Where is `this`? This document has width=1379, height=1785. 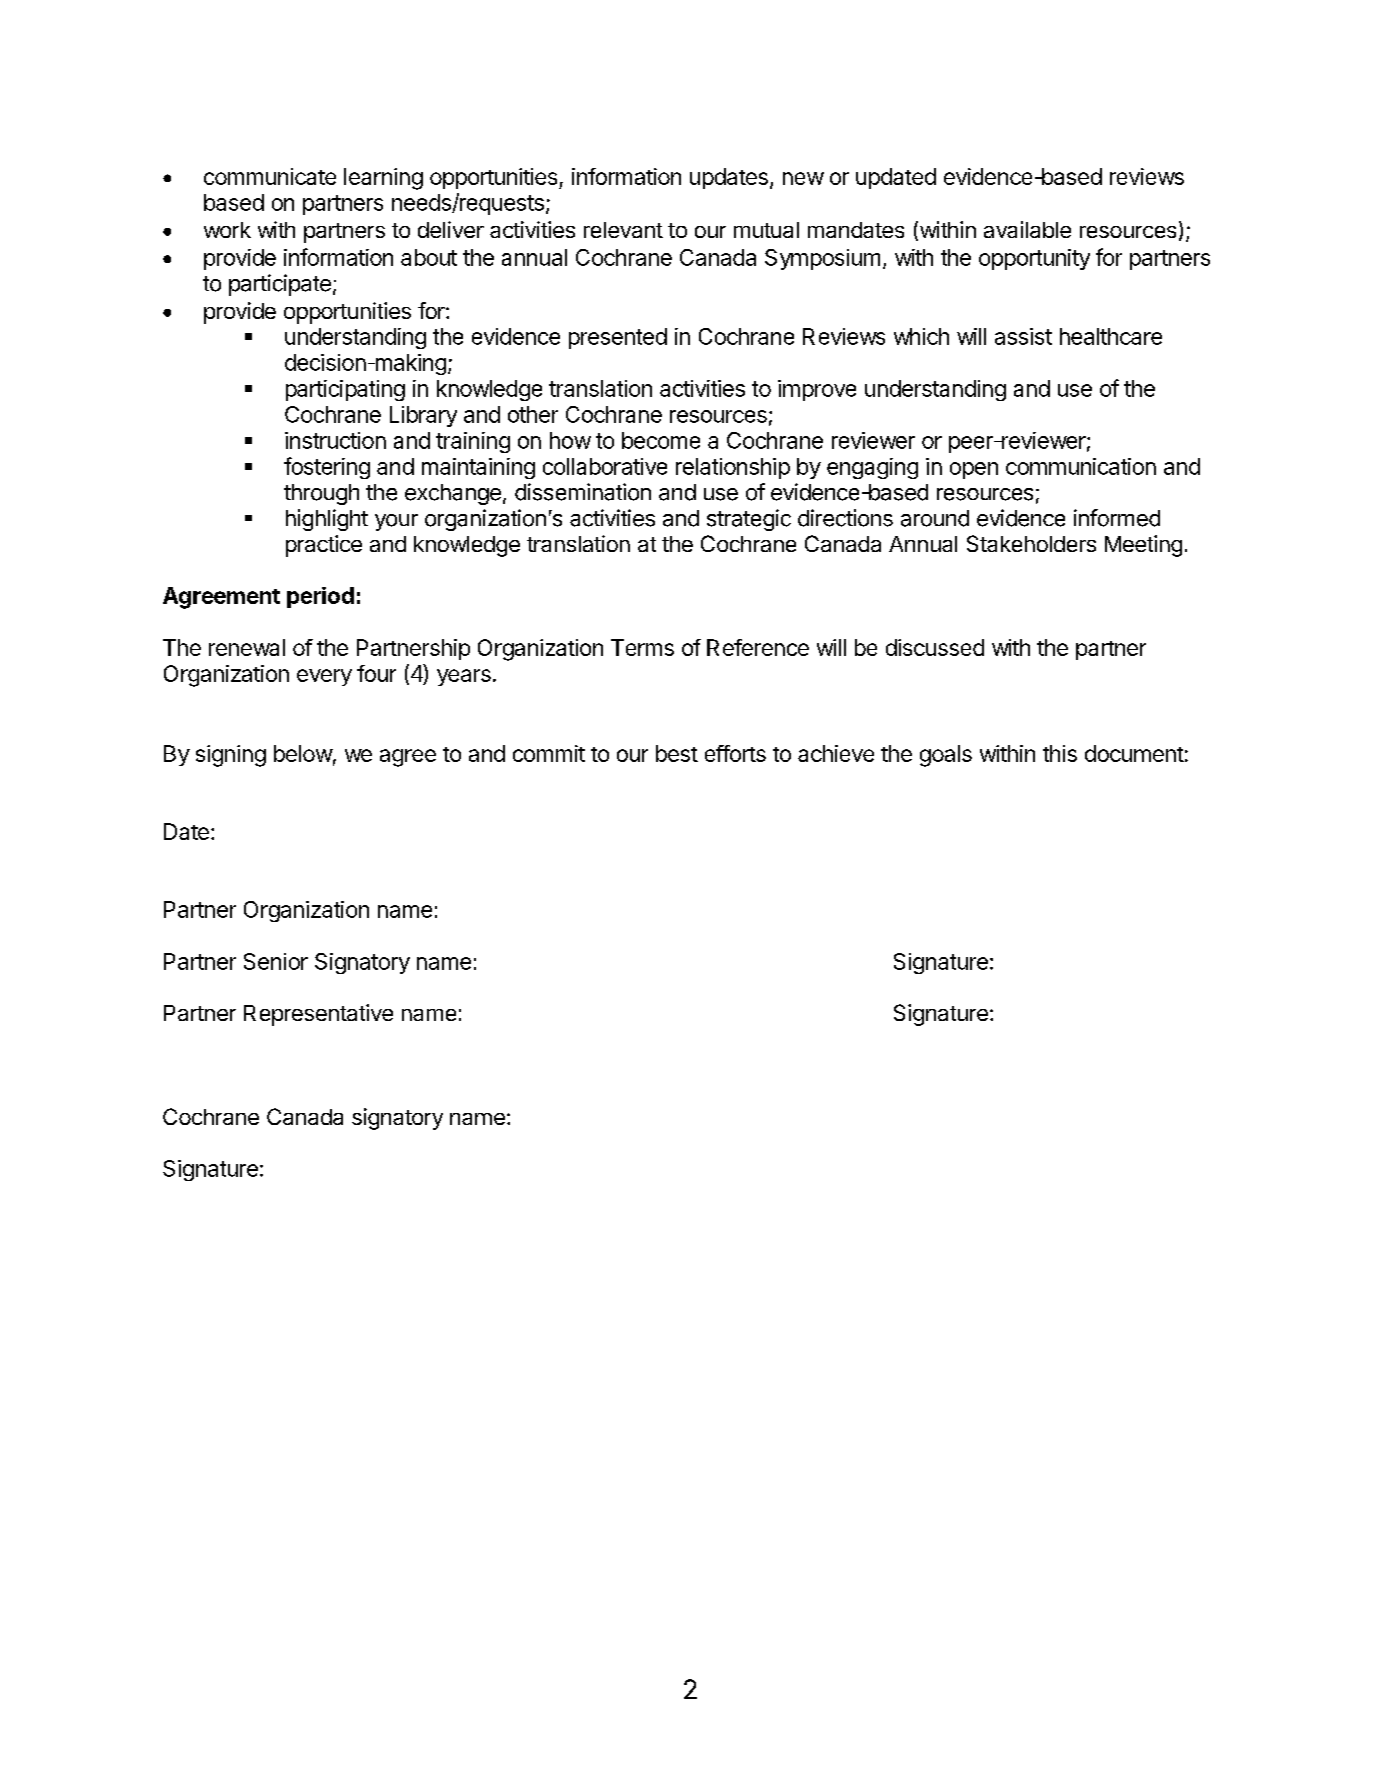
this is located at coordinates (1060, 753).
